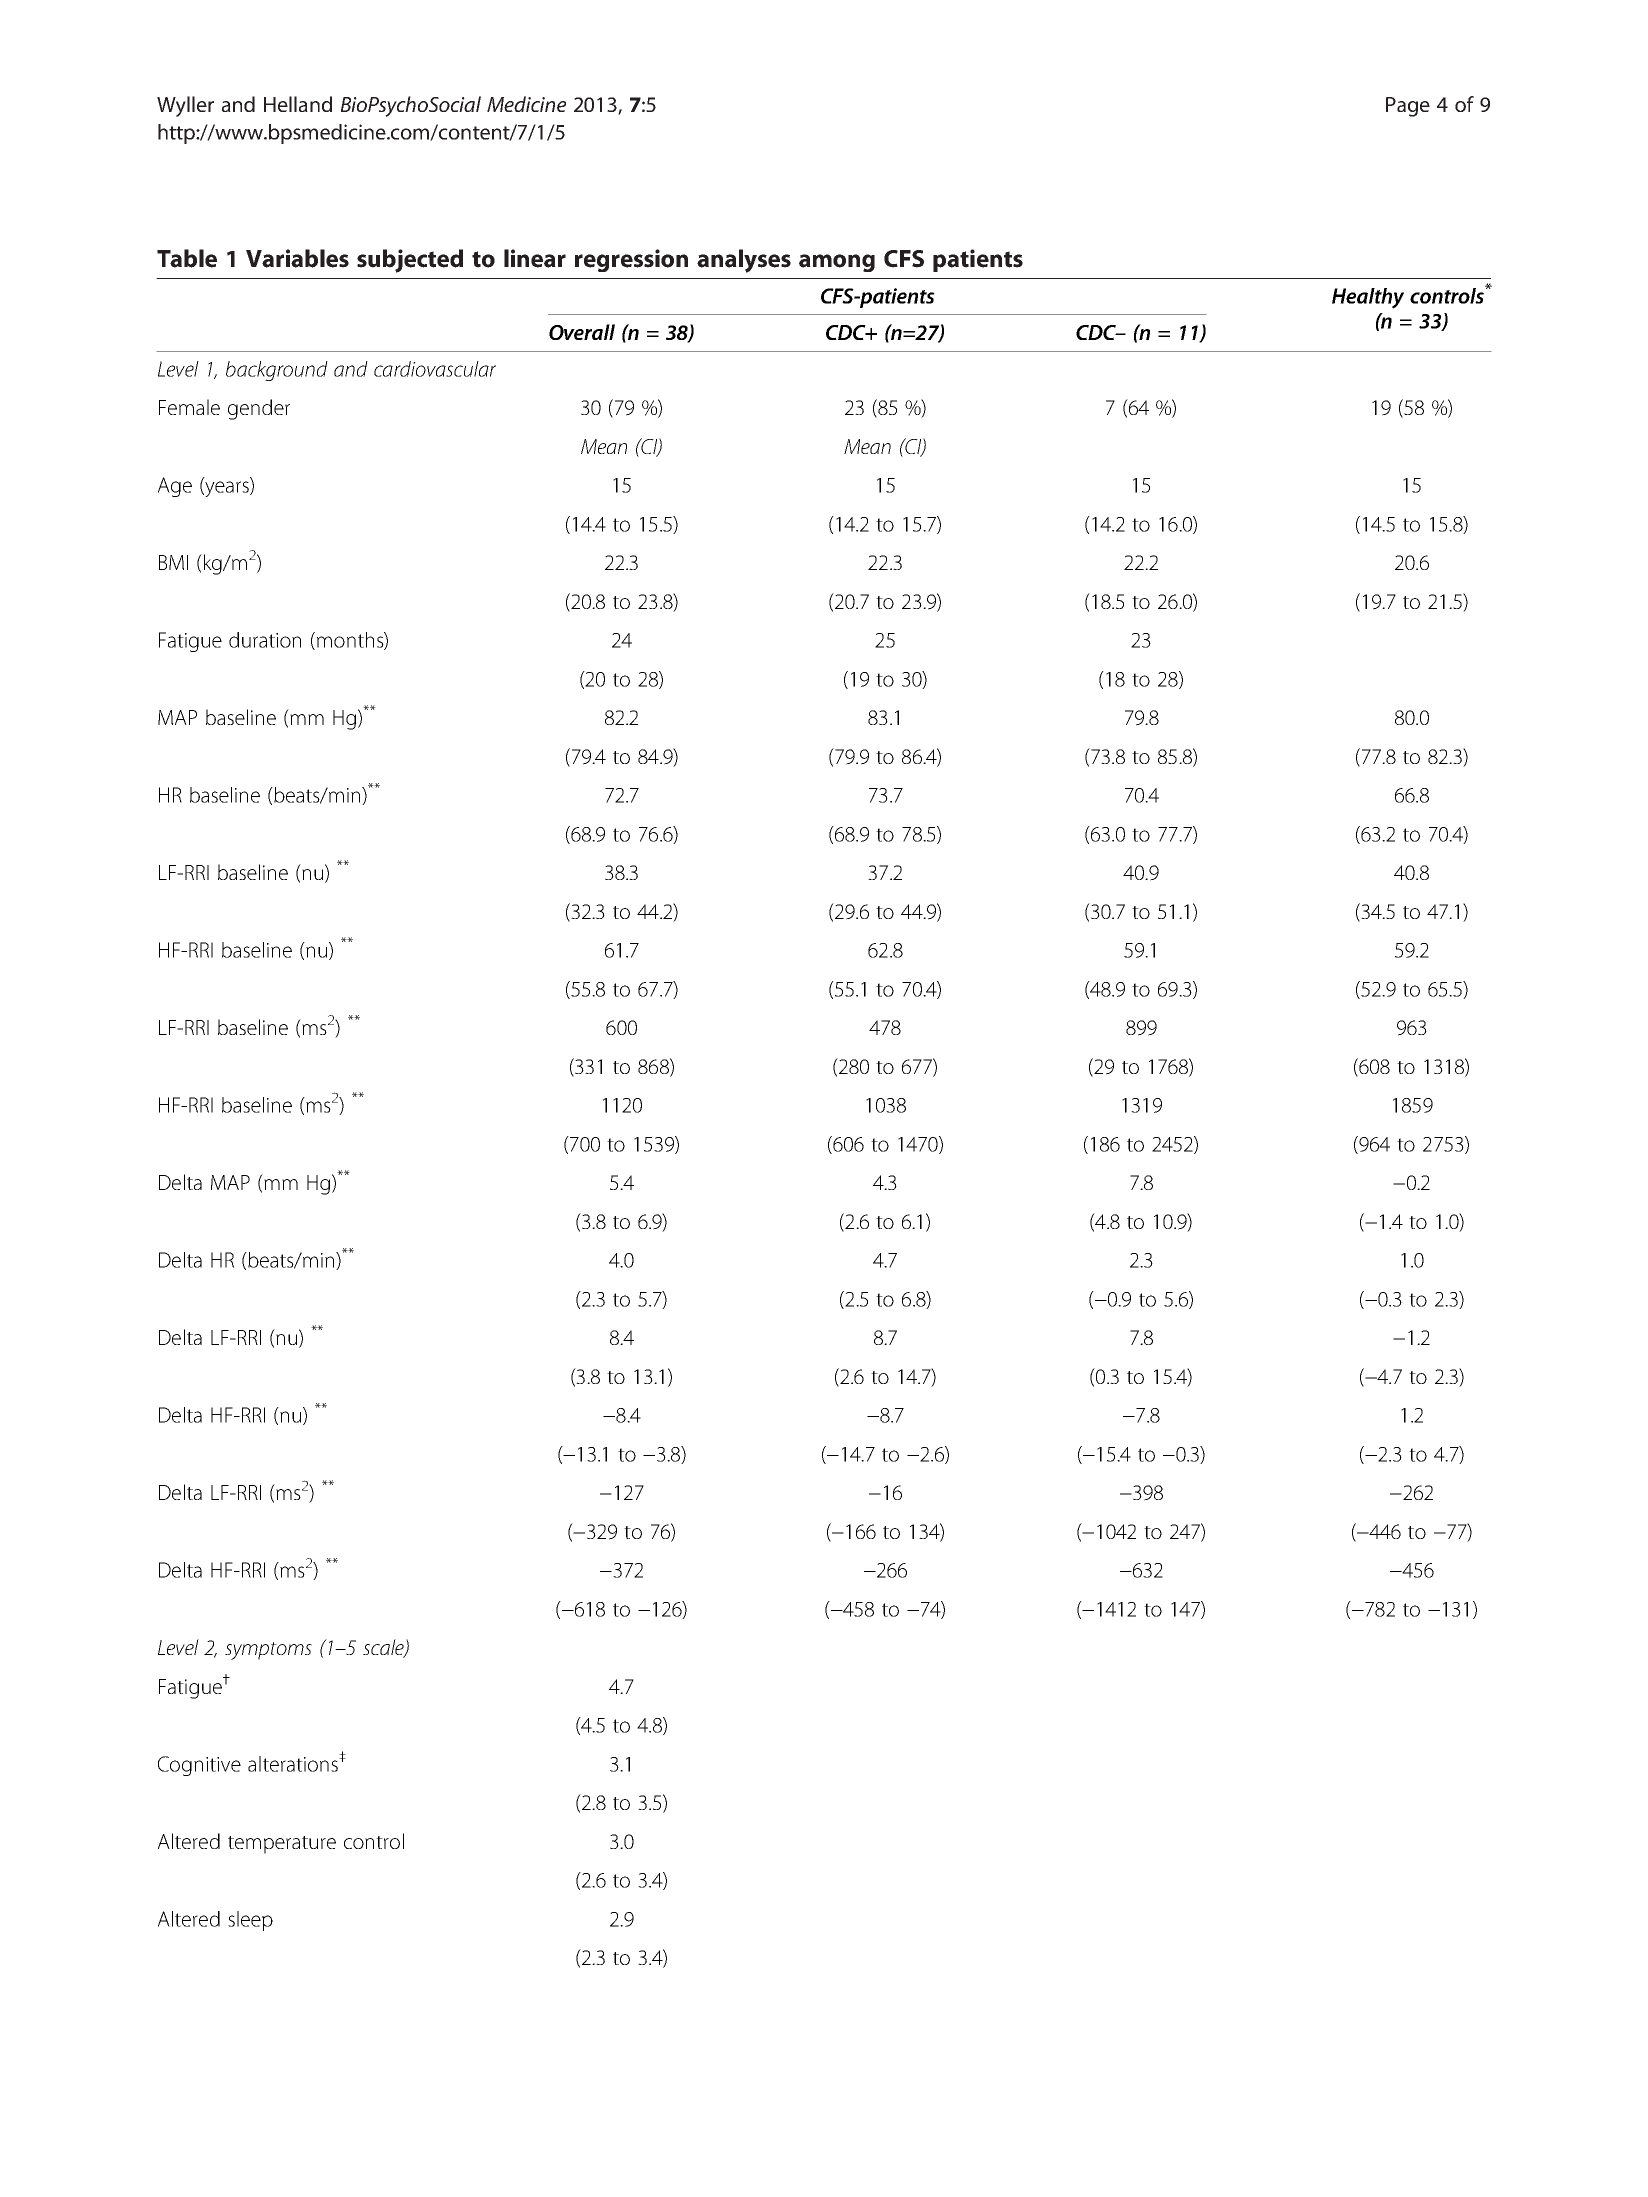  Describe the element at coordinates (282, 1845) in the image. I see `temperature` at that location.
